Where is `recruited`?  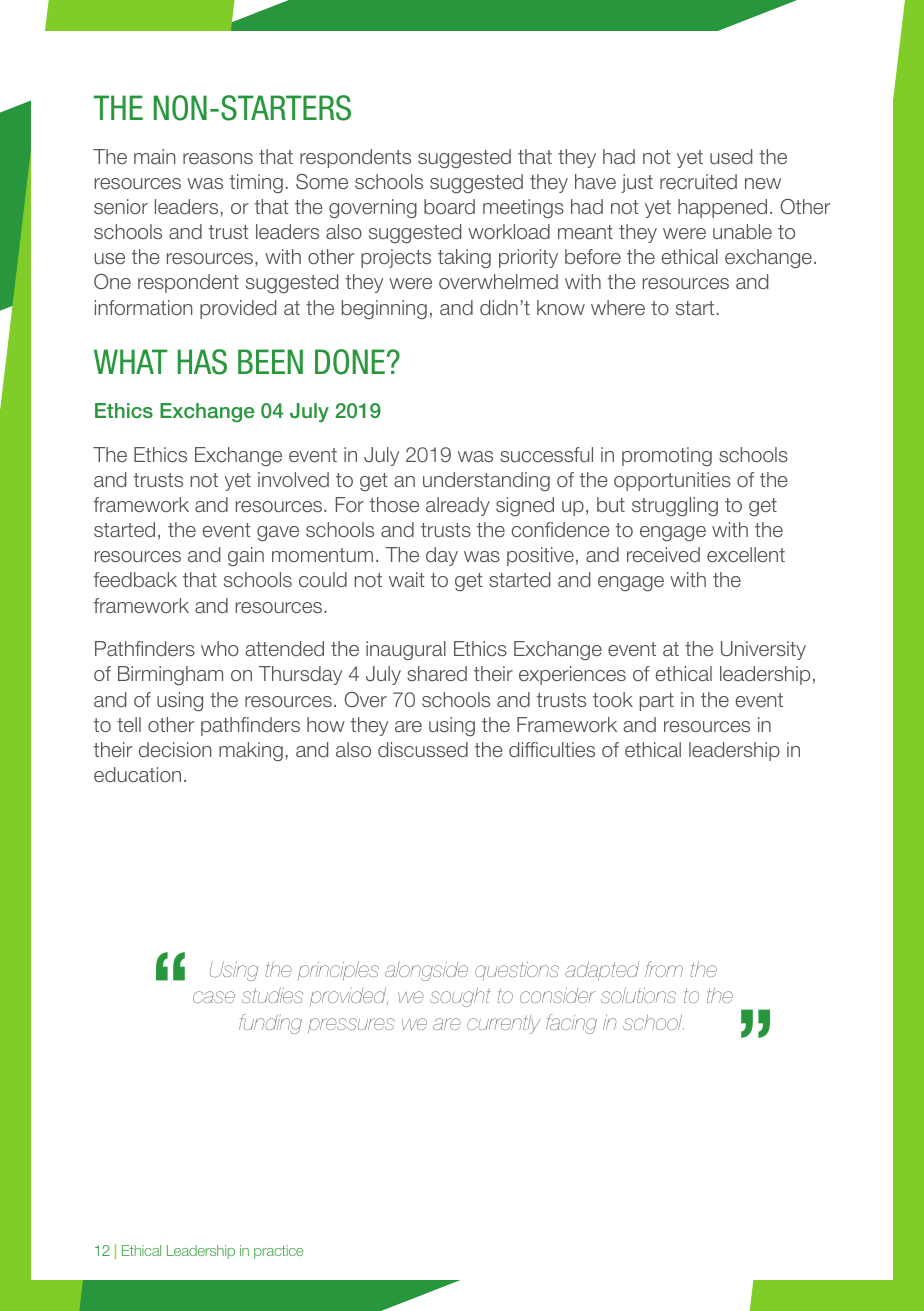
recruited is located at coordinates (698, 181).
